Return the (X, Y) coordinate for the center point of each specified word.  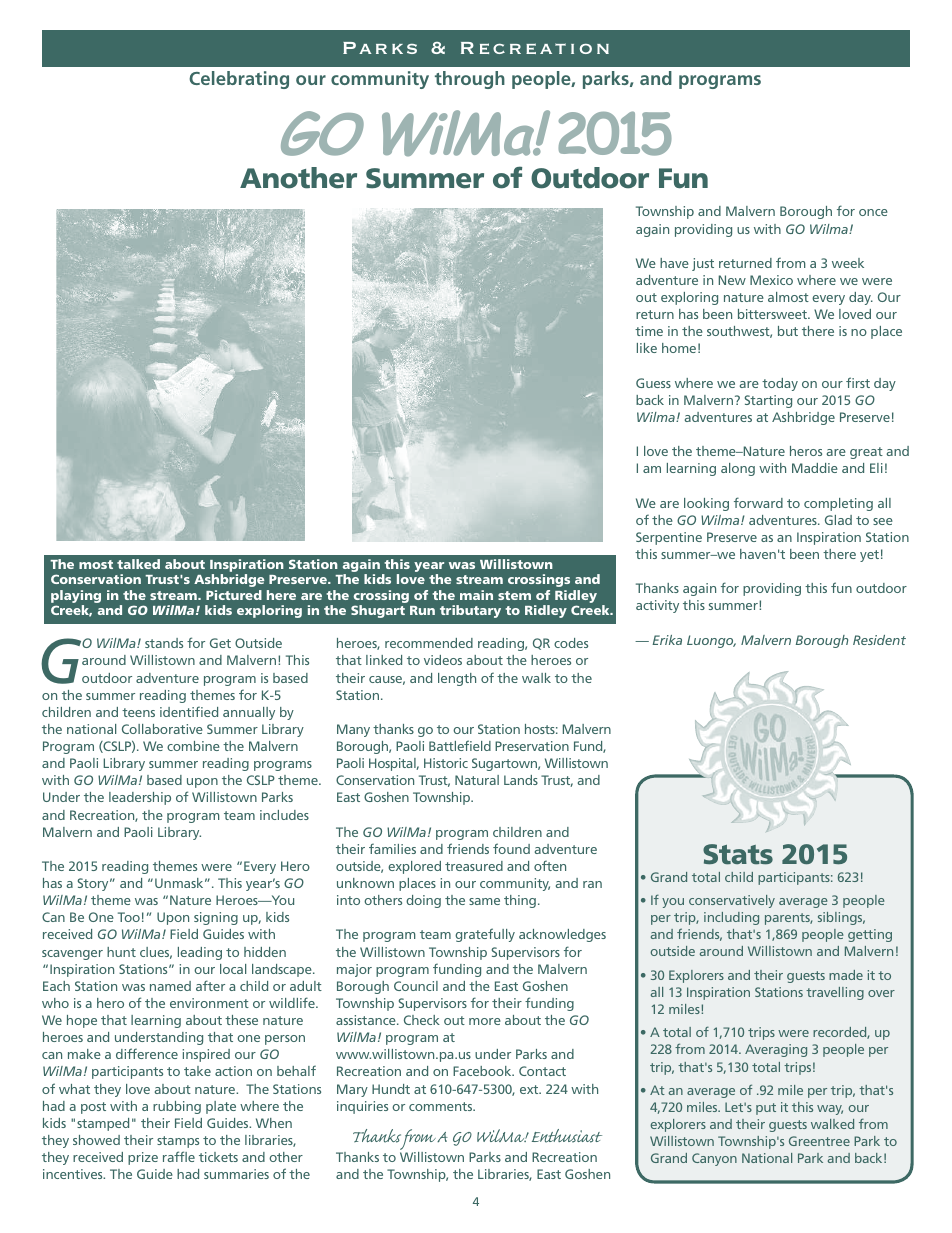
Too (129, 917)
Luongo (711, 641)
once (873, 212)
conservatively (732, 901)
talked (138, 564)
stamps (178, 1142)
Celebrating (239, 80)
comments (442, 1106)
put (766, 1109)
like (647, 348)
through (470, 80)
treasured (474, 866)
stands (164, 643)
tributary (470, 611)
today (780, 384)
